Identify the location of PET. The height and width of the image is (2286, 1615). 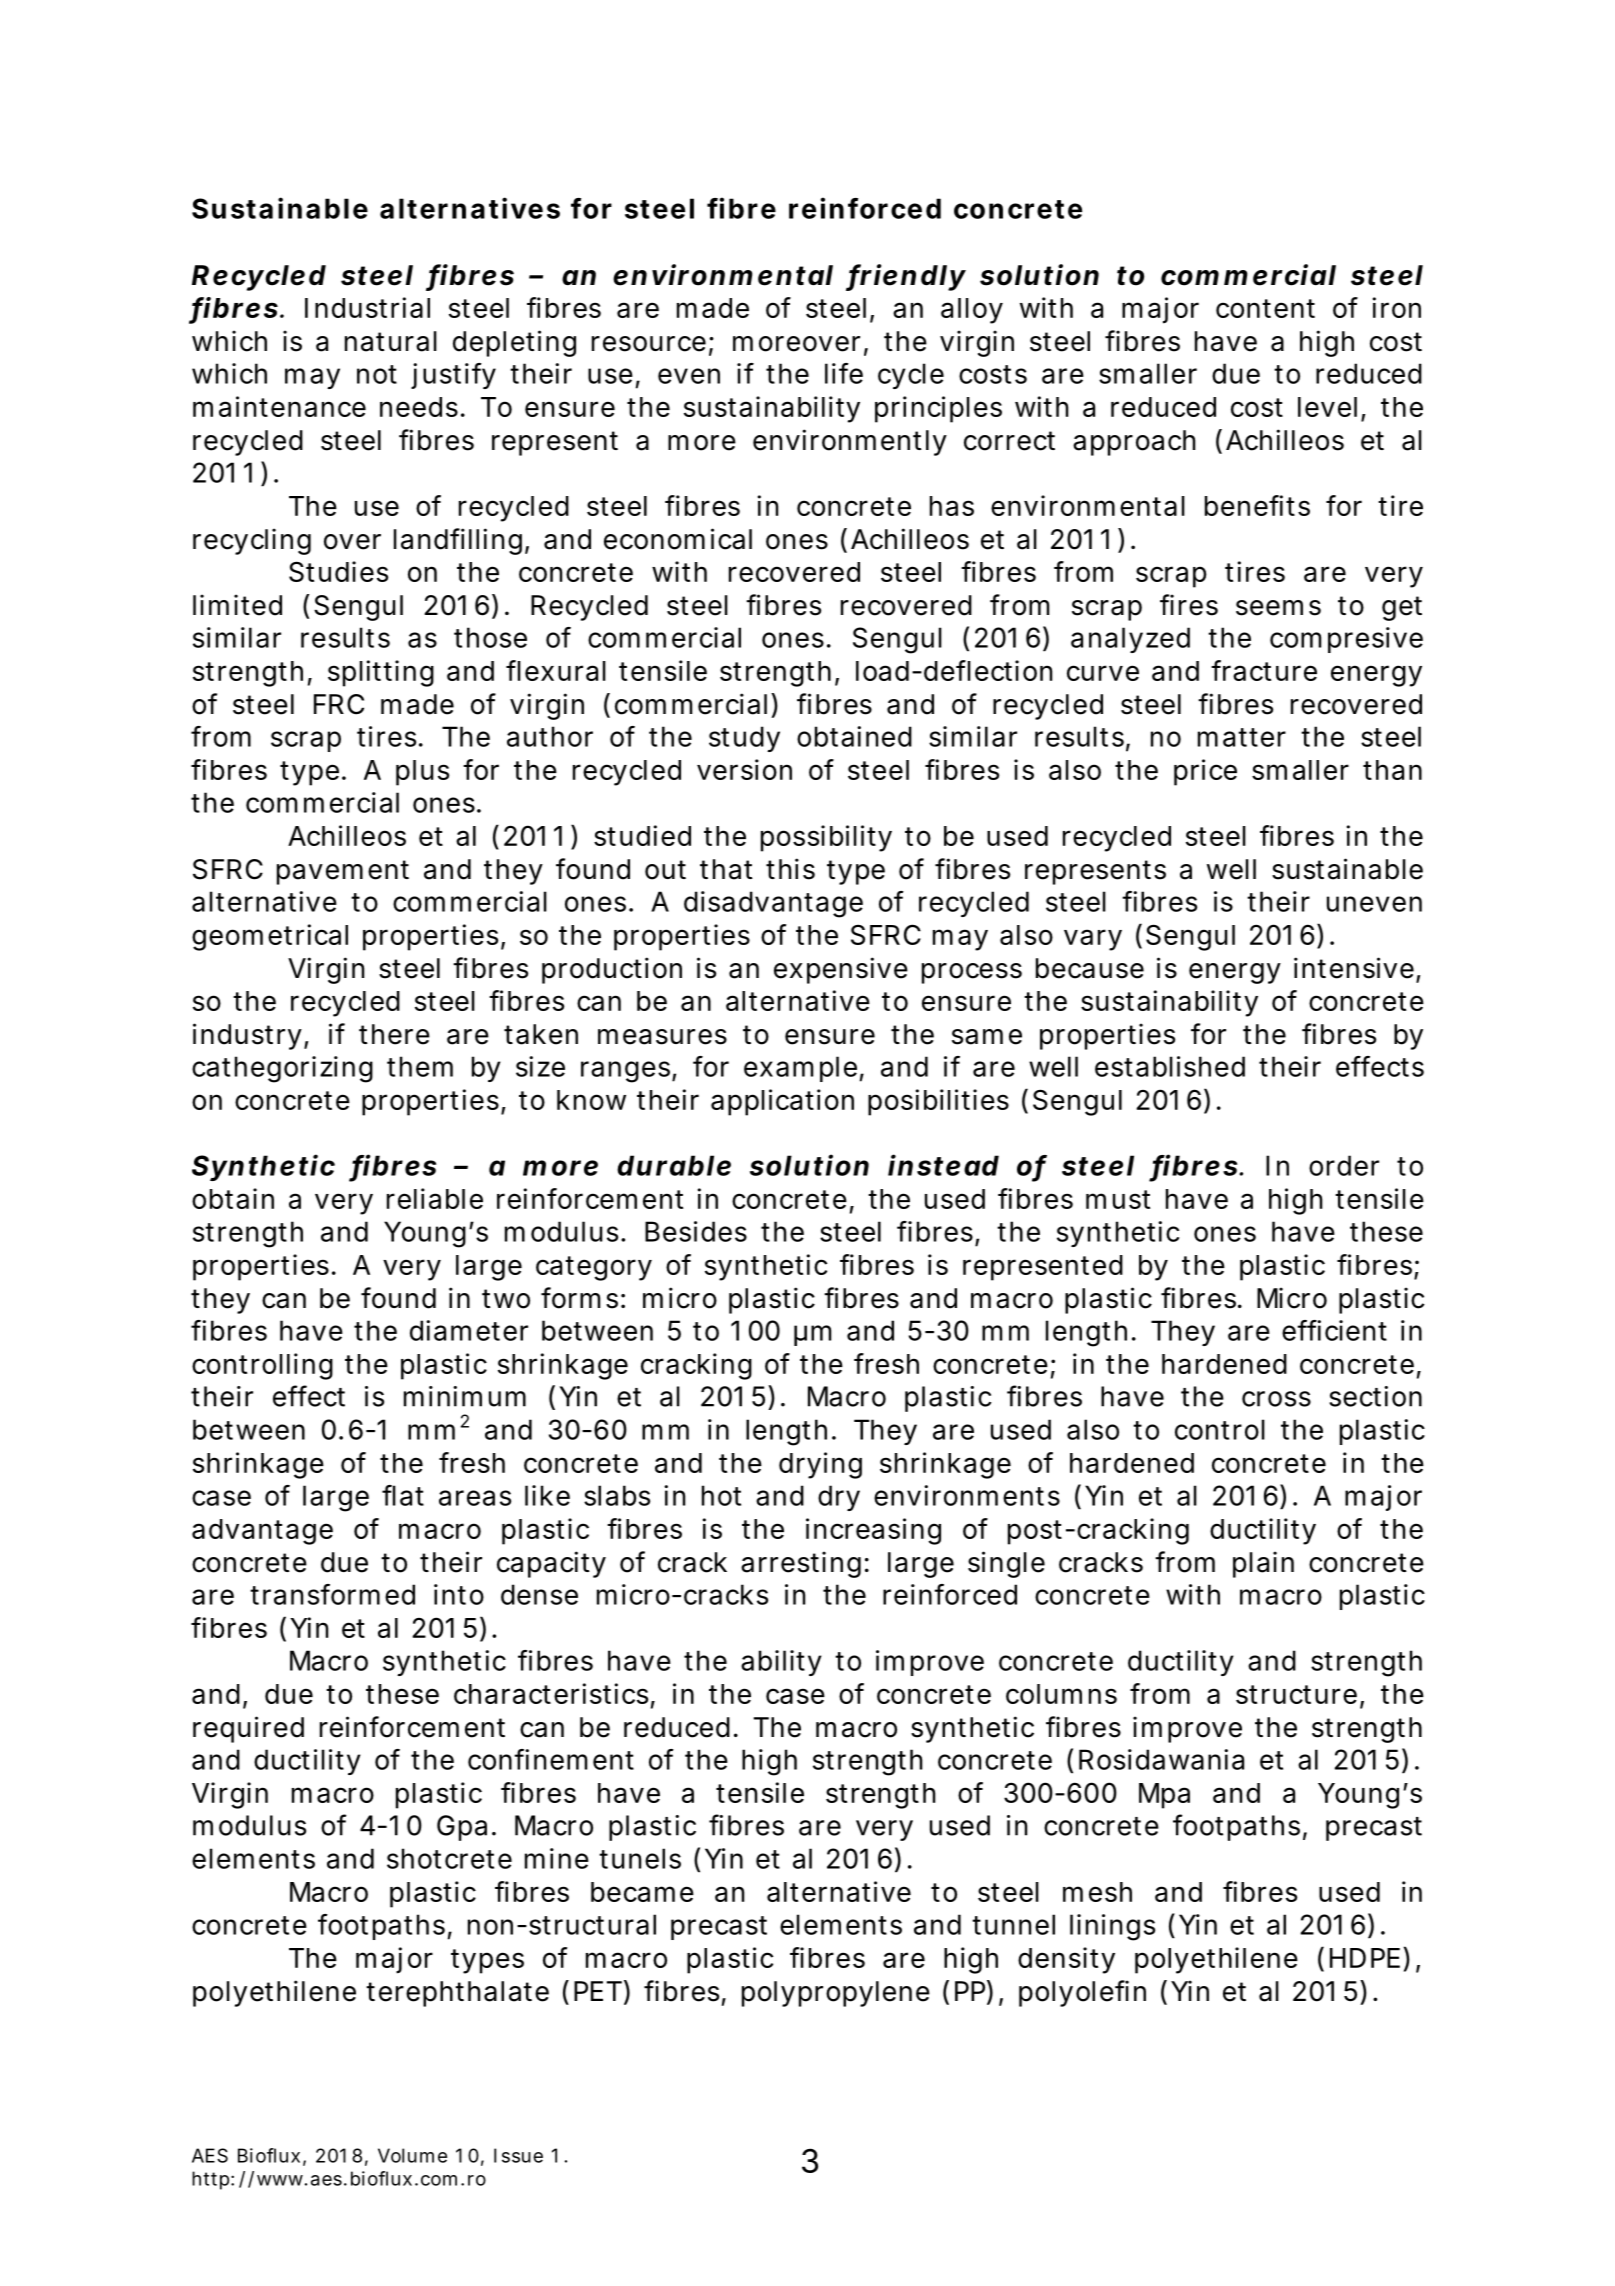
(596, 1991).
